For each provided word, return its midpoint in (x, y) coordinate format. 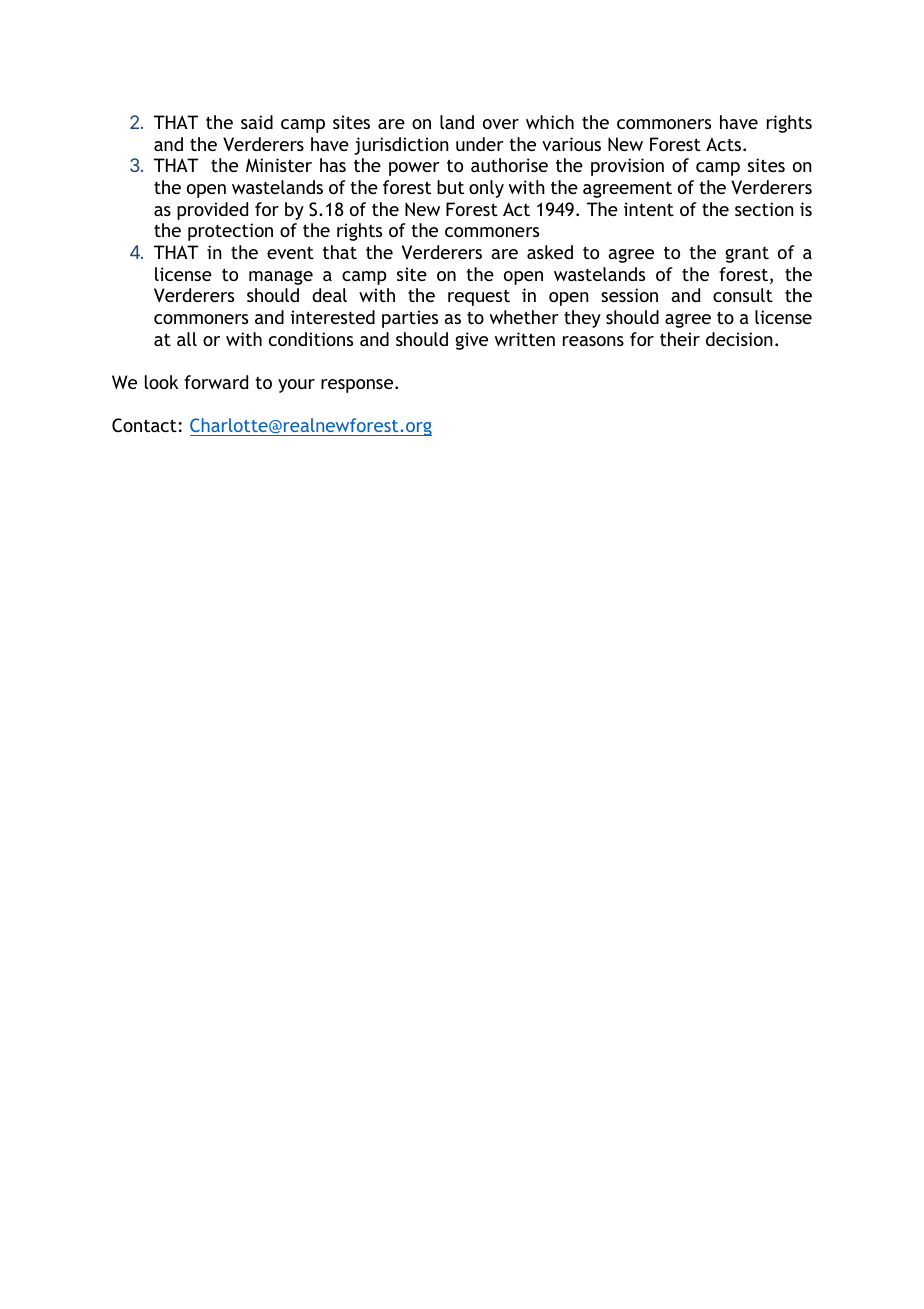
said (257, 122)
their (680, 339)
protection (230, 232)
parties (410, 319)
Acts (725, 144)
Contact (144, 425)
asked (550, 252)
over (501, 124)
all (187, 339)
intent (649, 209)
